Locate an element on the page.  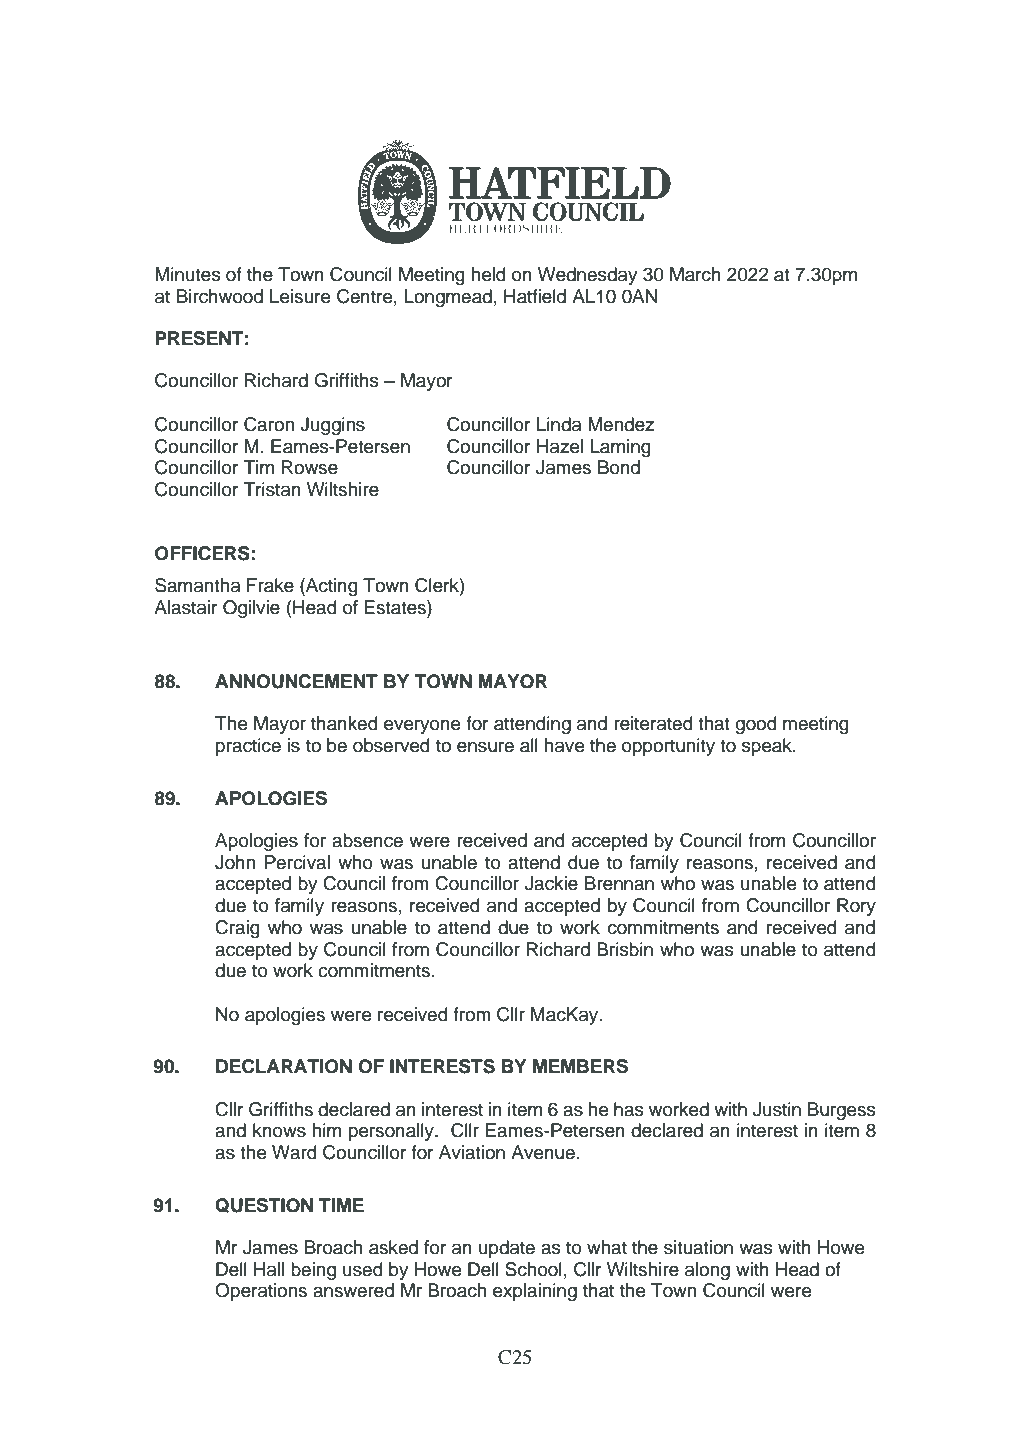
Leisure is located at coordinates (300, 296).
